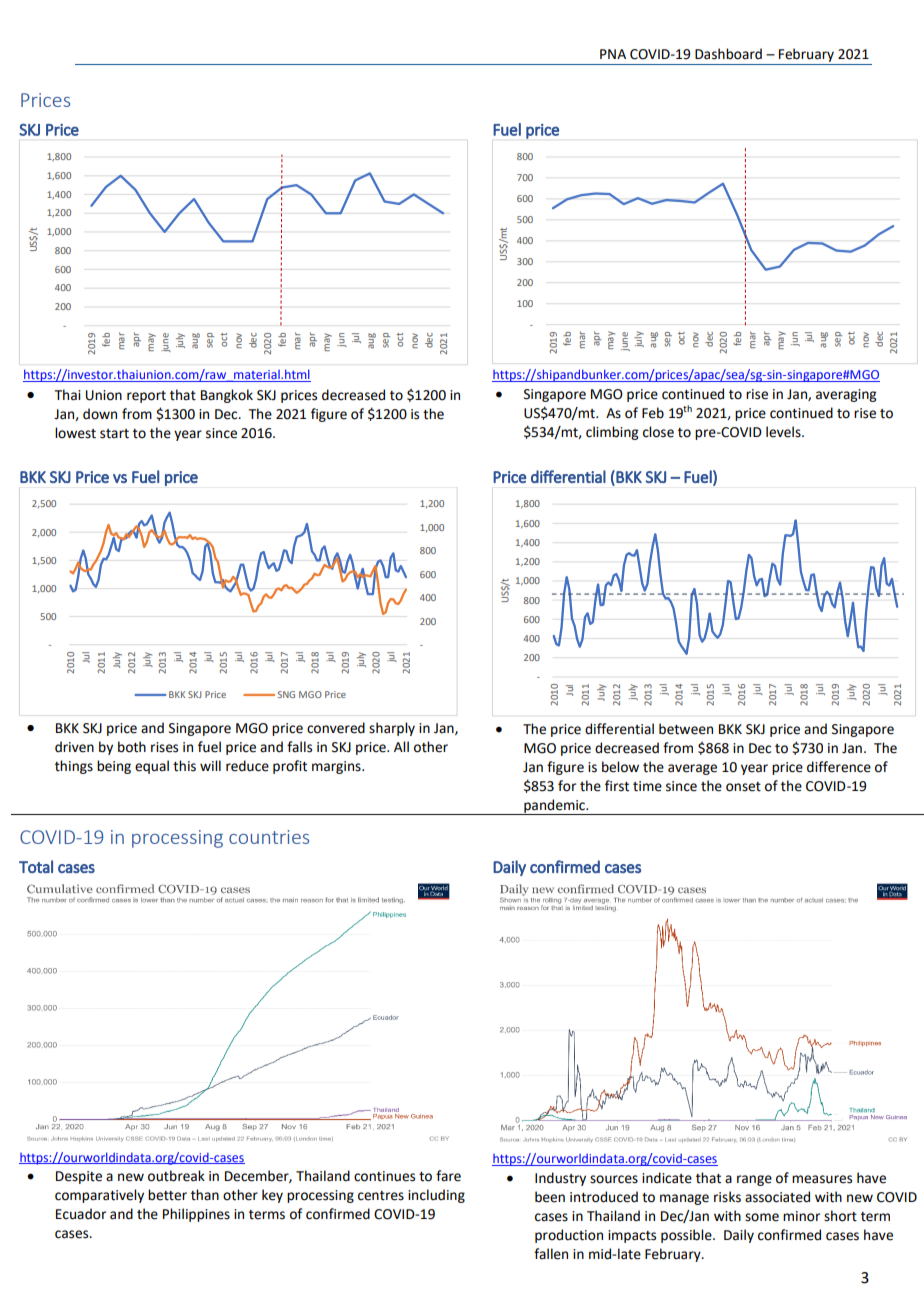 The width and height of the document is (924, 1308). I want to click on start, so click(114, 434).
